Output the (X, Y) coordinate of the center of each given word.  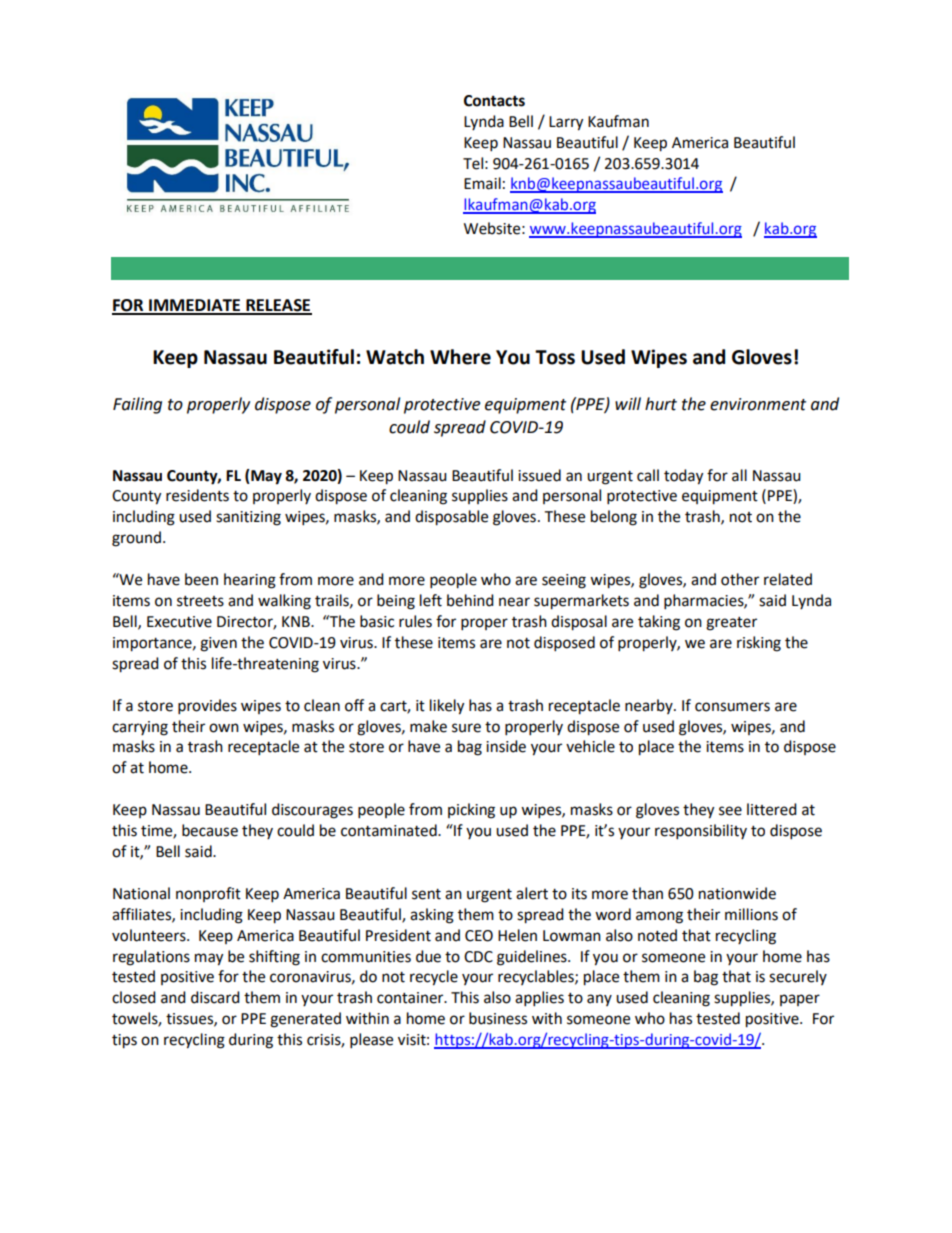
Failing (137, 405)
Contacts (494, 101)
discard (215, 997)
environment (758, 404)
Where (460, 357)
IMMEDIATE (195, 306)
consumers (732, 707)
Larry (566, 123)
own (224, 728)
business (498, 1018)
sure (466, 728)
